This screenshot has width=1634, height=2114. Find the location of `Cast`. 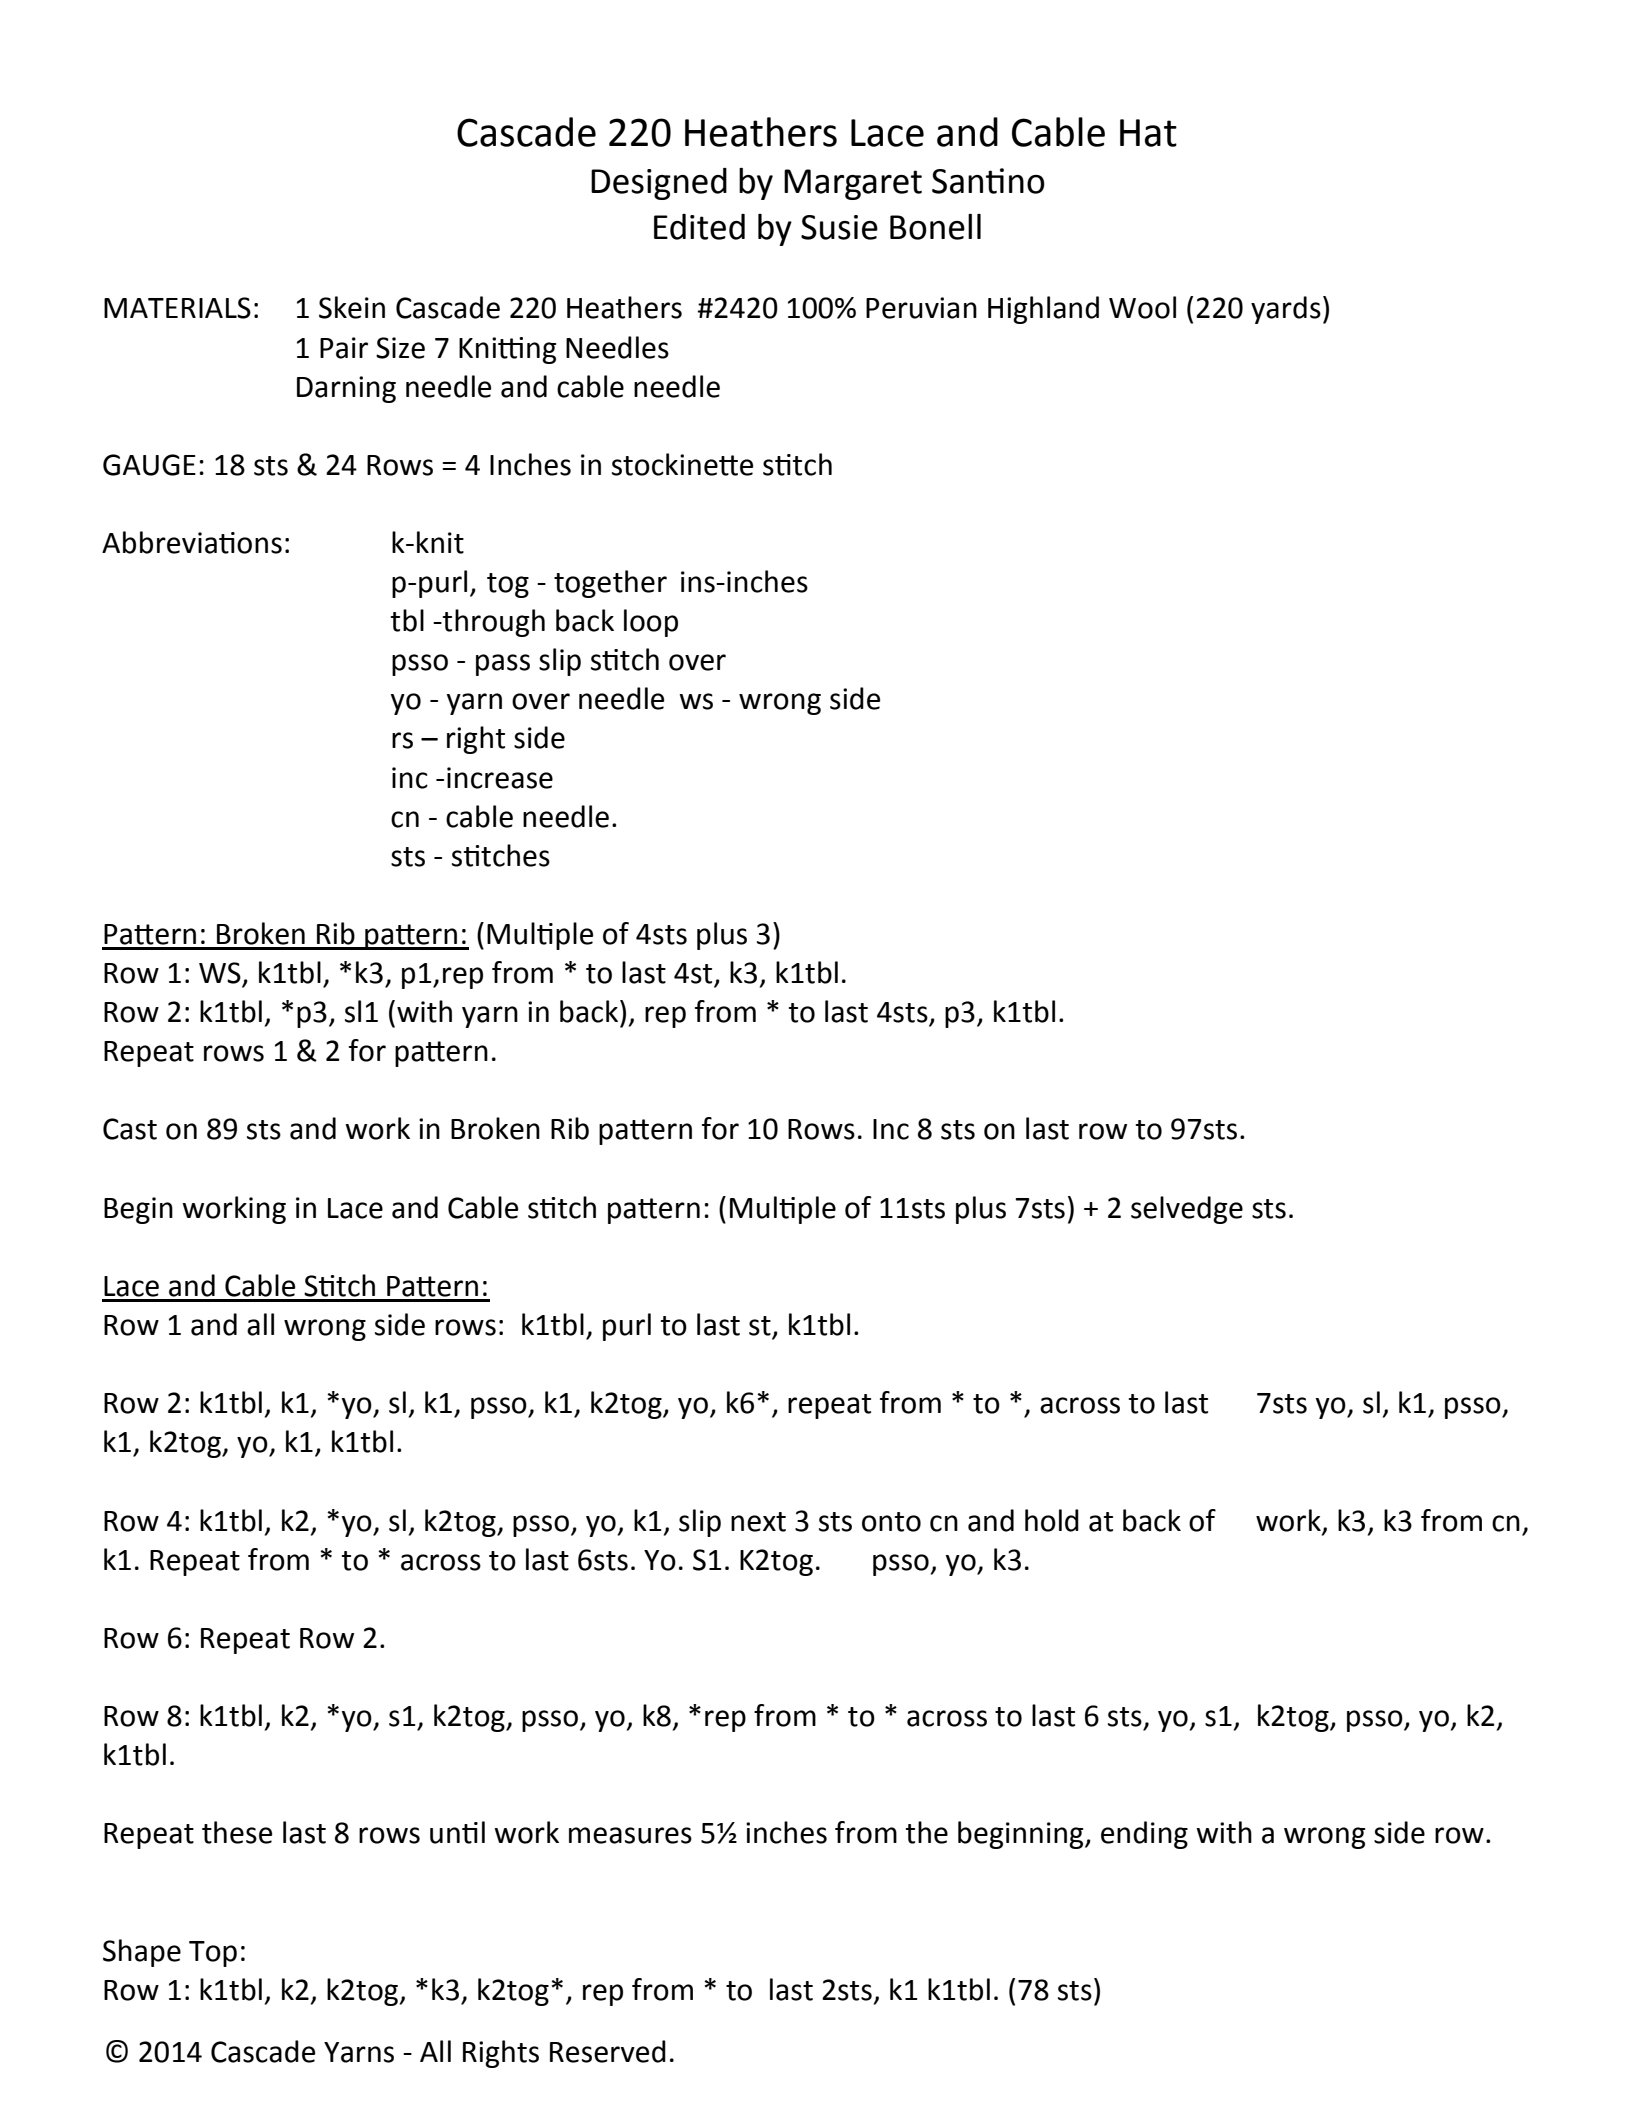

Cast is located at coordinates (130, 1129).
